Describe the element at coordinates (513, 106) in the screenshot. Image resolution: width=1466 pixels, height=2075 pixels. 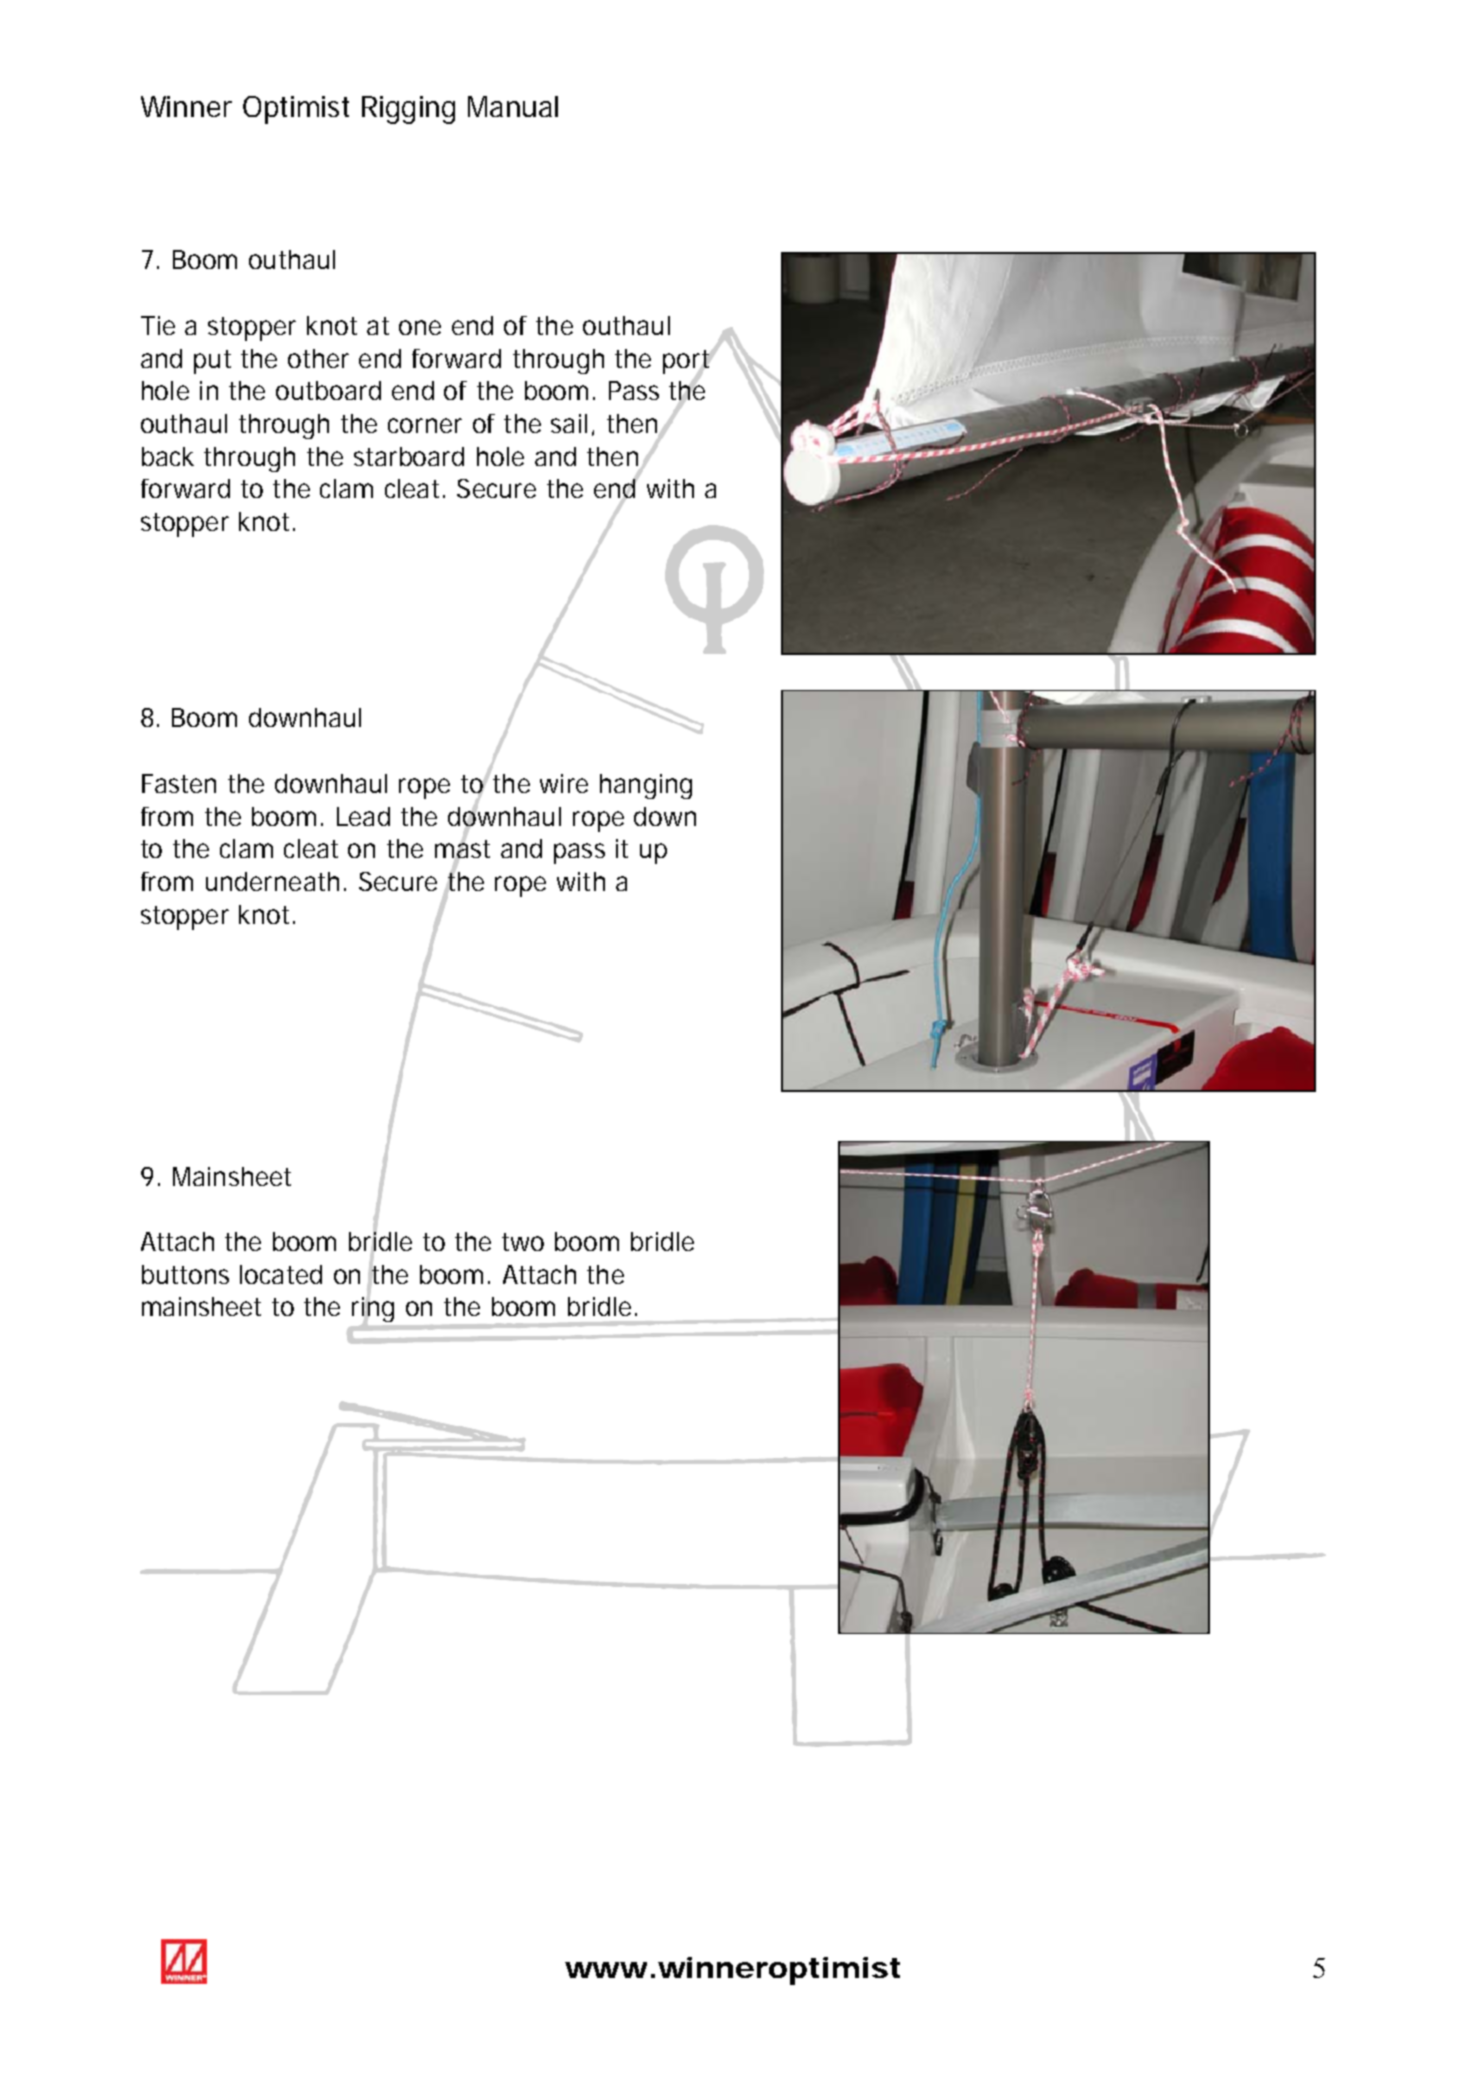
I see `Manual` at that location.
